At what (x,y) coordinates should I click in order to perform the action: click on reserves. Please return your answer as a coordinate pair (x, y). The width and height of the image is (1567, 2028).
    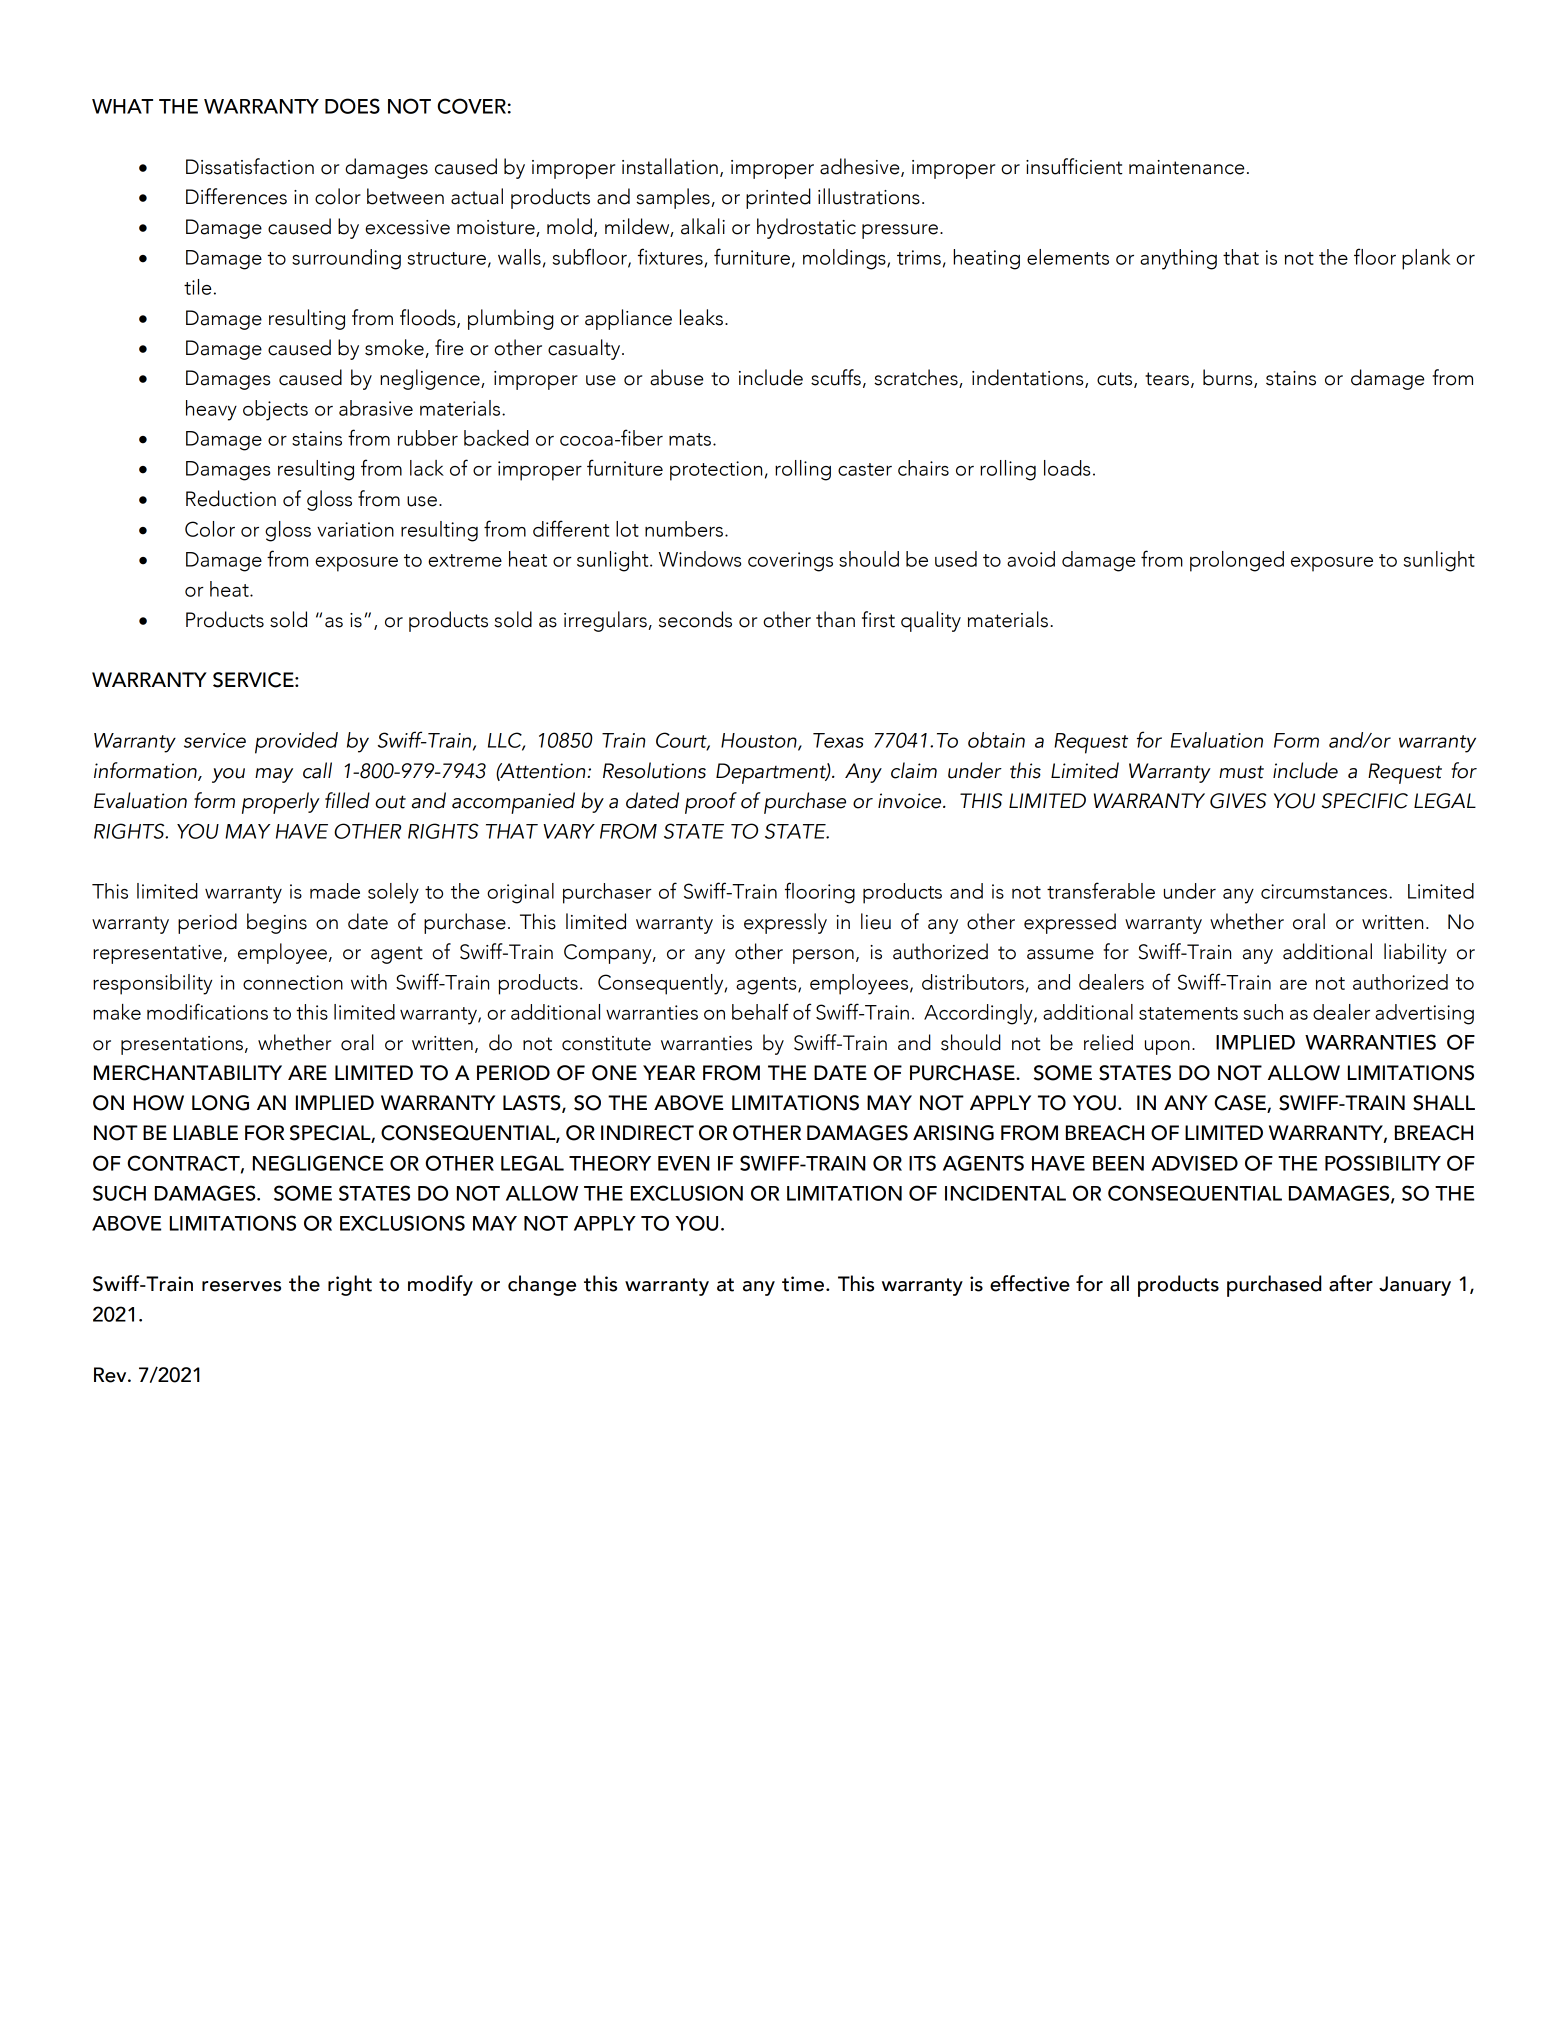
    Looking at the image, I should click on (241, 1286).
